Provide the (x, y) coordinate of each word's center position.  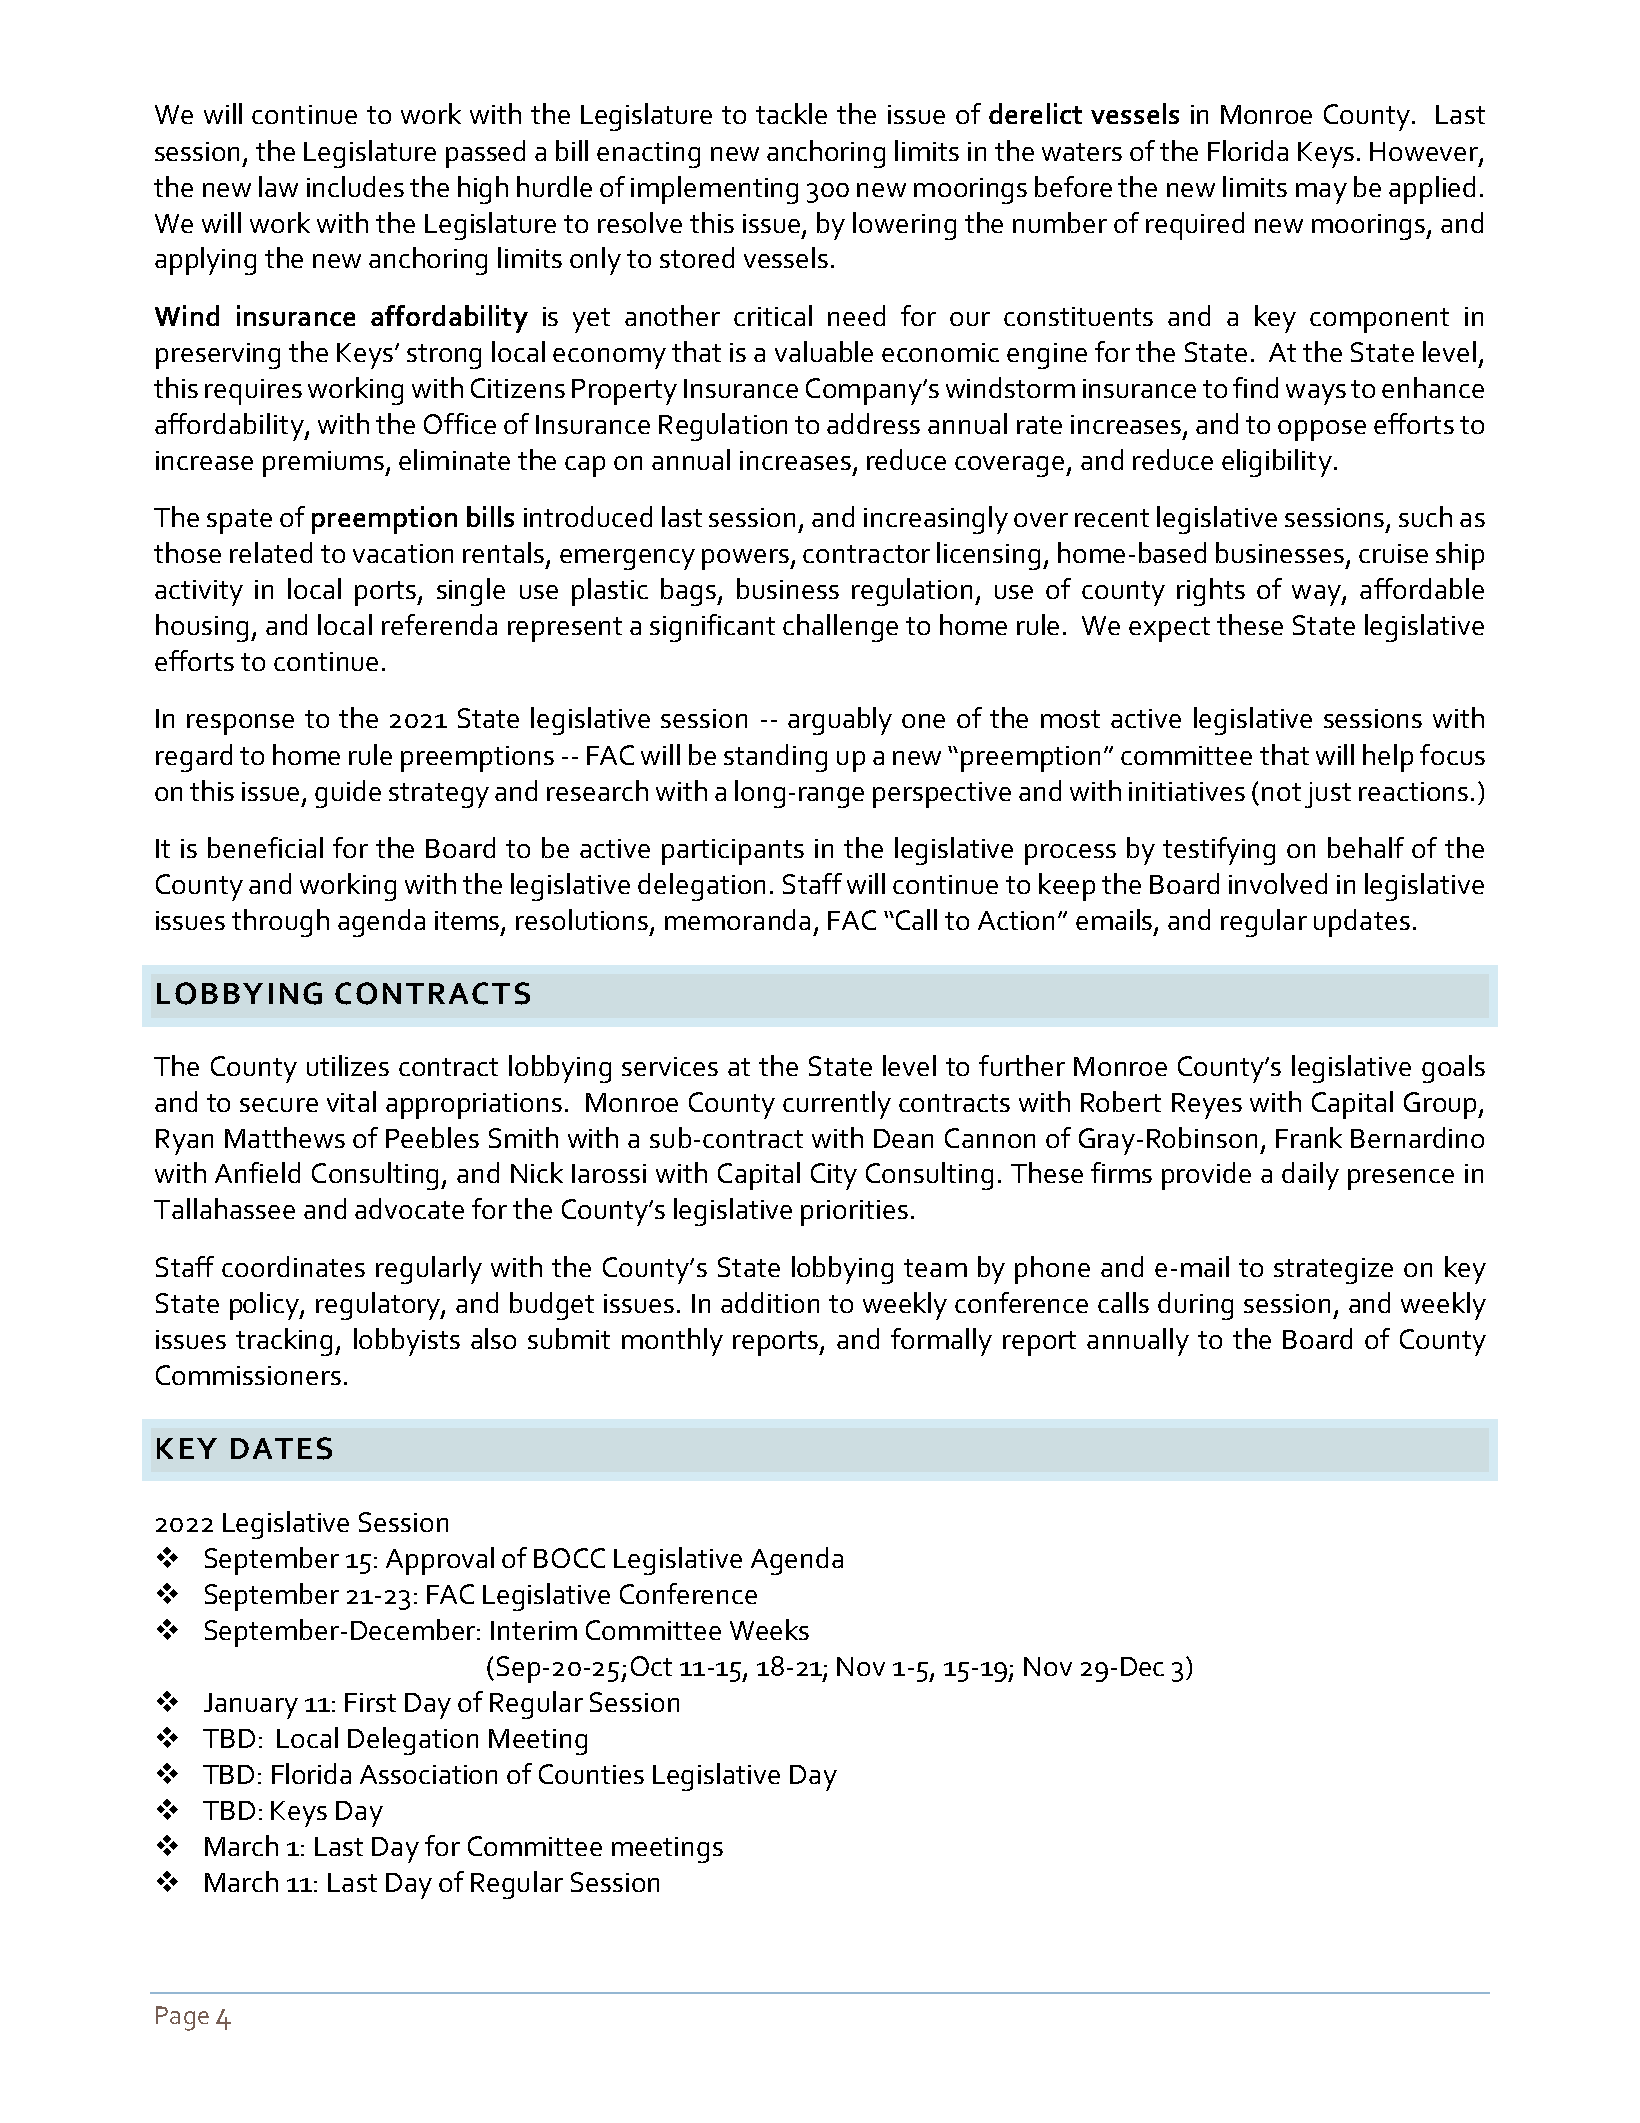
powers (746, 559)
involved (1278, 883)
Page (182, 2018)
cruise (1393, 553)
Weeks (769, 1629)
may (1321, 193)
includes (355, 186)
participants (733, 852)
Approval (440, 1561)
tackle (791, 113)
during (1195, 1306)
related (271, 552)
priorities (854, 1213)
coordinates (293, 1266)
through (280, 923)
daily (1310, 1176)
